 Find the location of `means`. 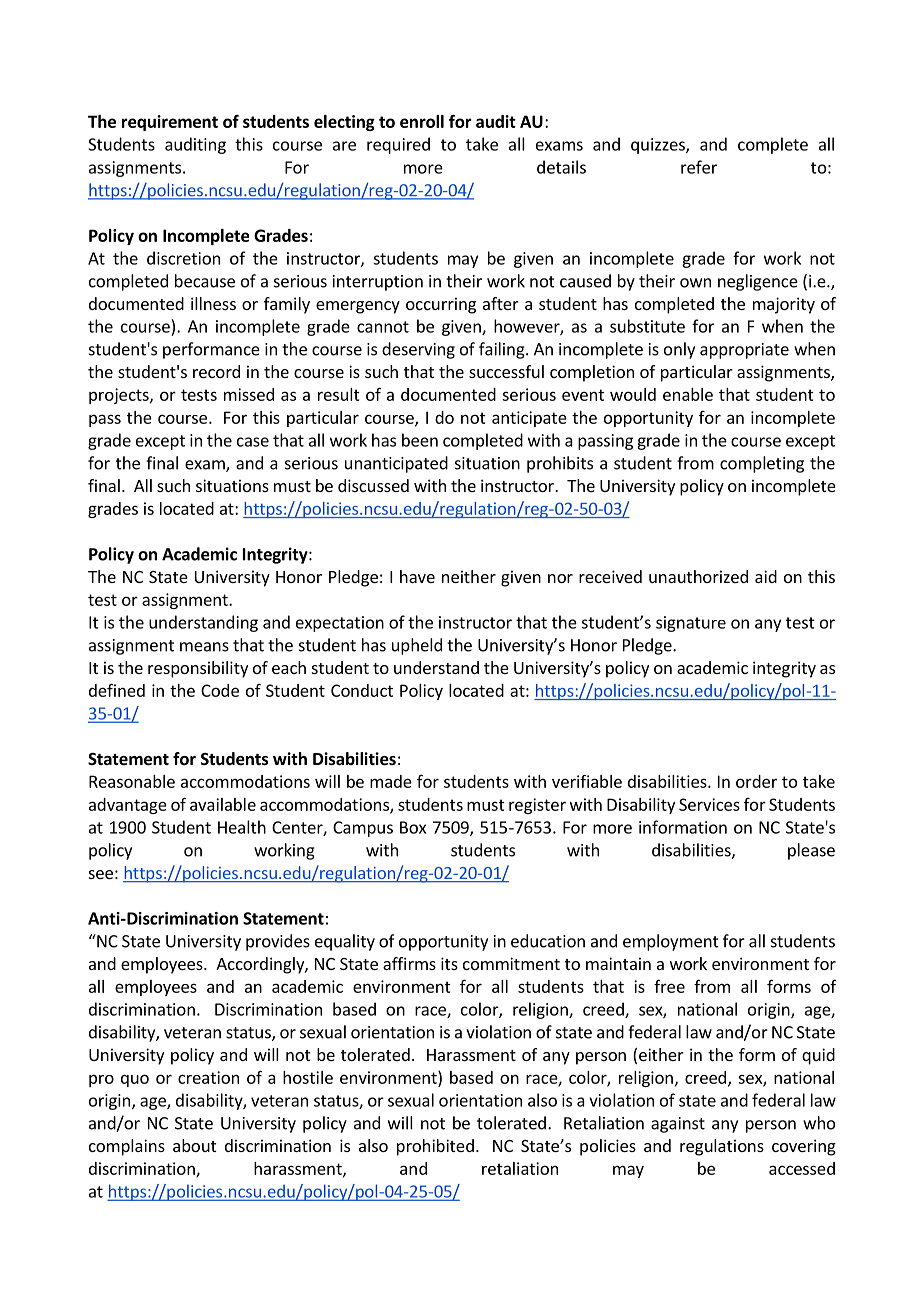

means is located at coordinates (204, 647).
